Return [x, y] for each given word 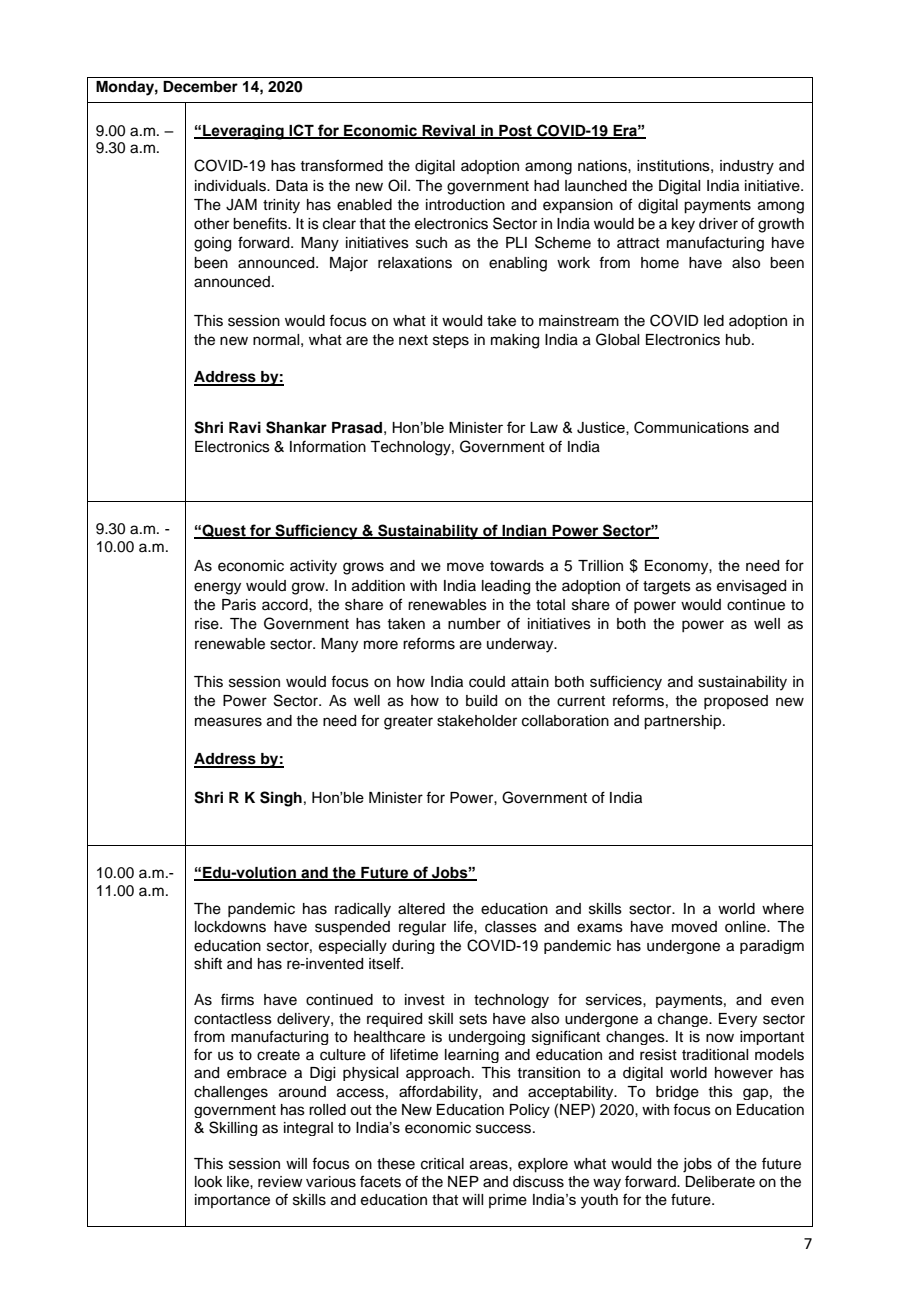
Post [515, 131]
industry [747, 167]
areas [490, 1165]
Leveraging [243, 132]
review [280, 1182]
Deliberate [720, 1182]
